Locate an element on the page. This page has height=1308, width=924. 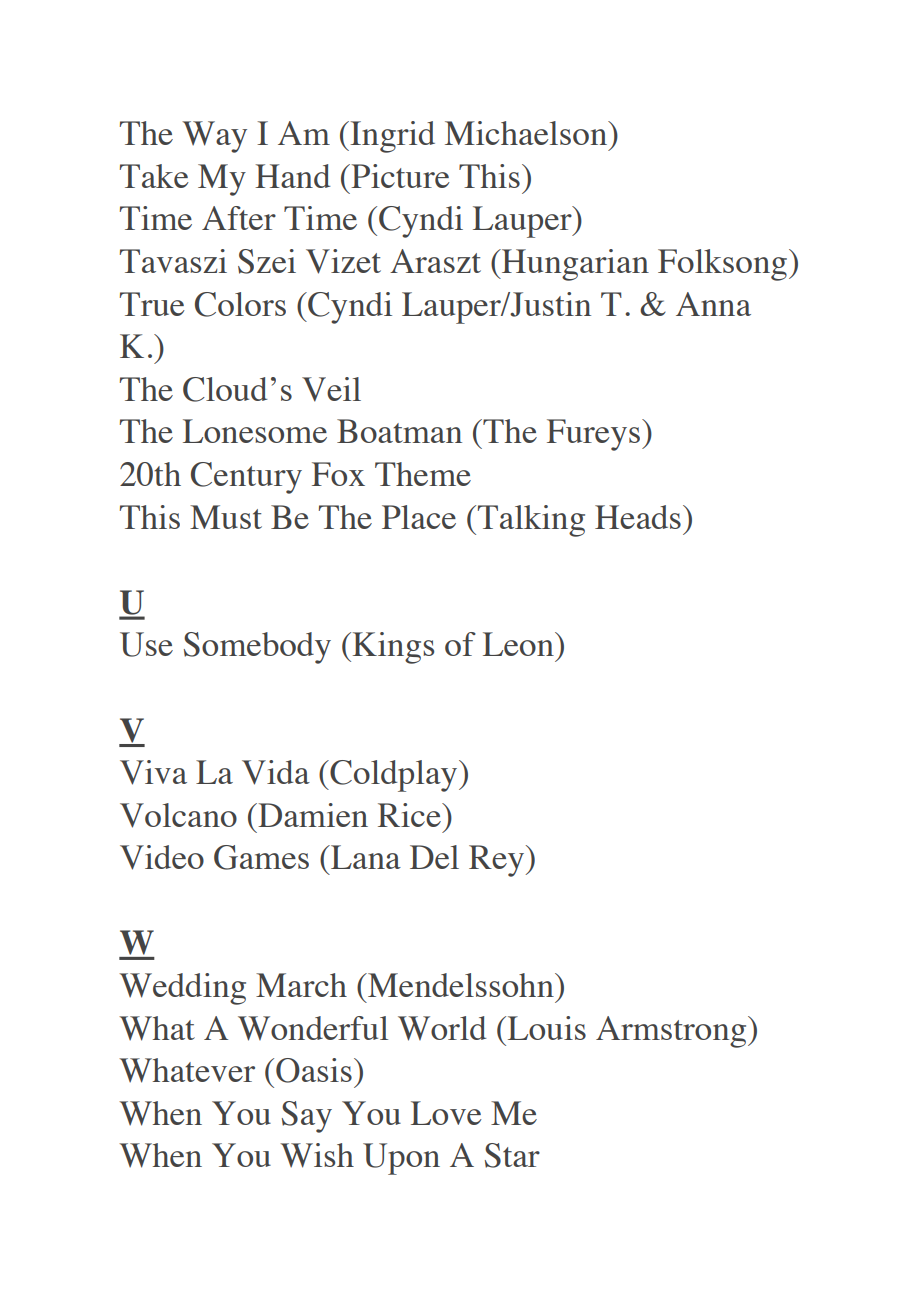
Boatman is located at coordinates (399, 431).
